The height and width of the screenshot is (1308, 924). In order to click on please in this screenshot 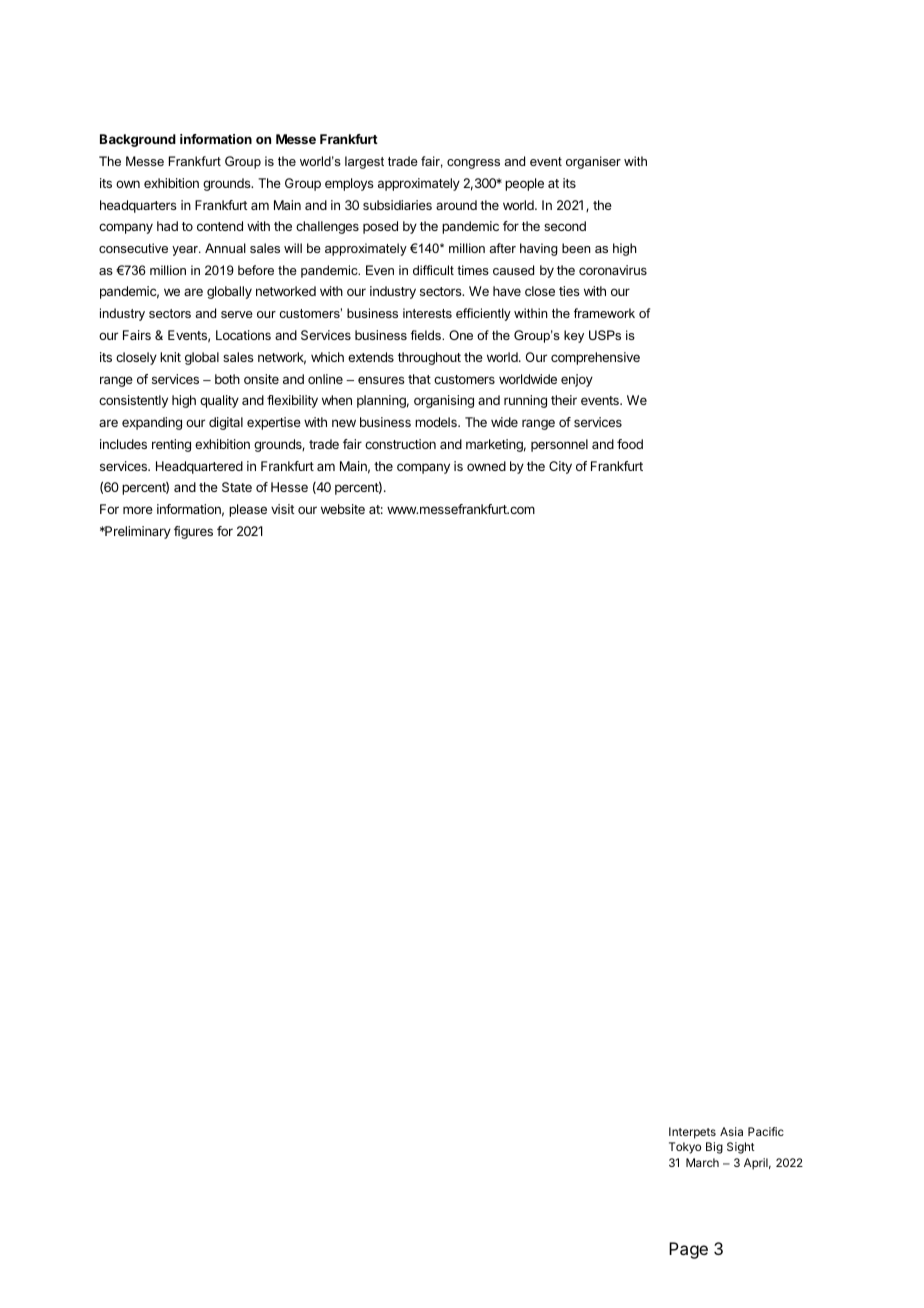, I will do `click(248, 510)`.
